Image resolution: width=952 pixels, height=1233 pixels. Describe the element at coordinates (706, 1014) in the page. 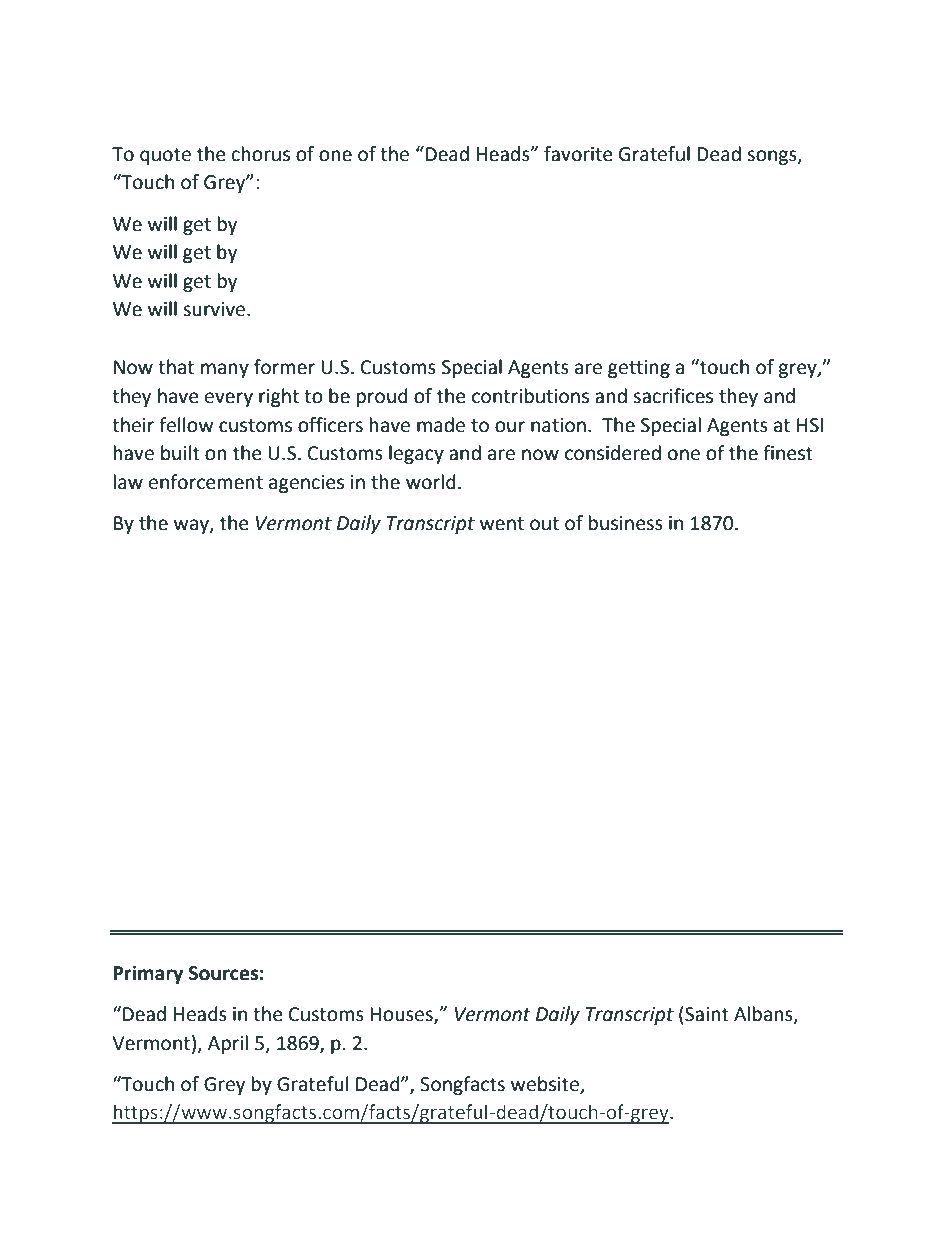

I see `Saint` at that location.
